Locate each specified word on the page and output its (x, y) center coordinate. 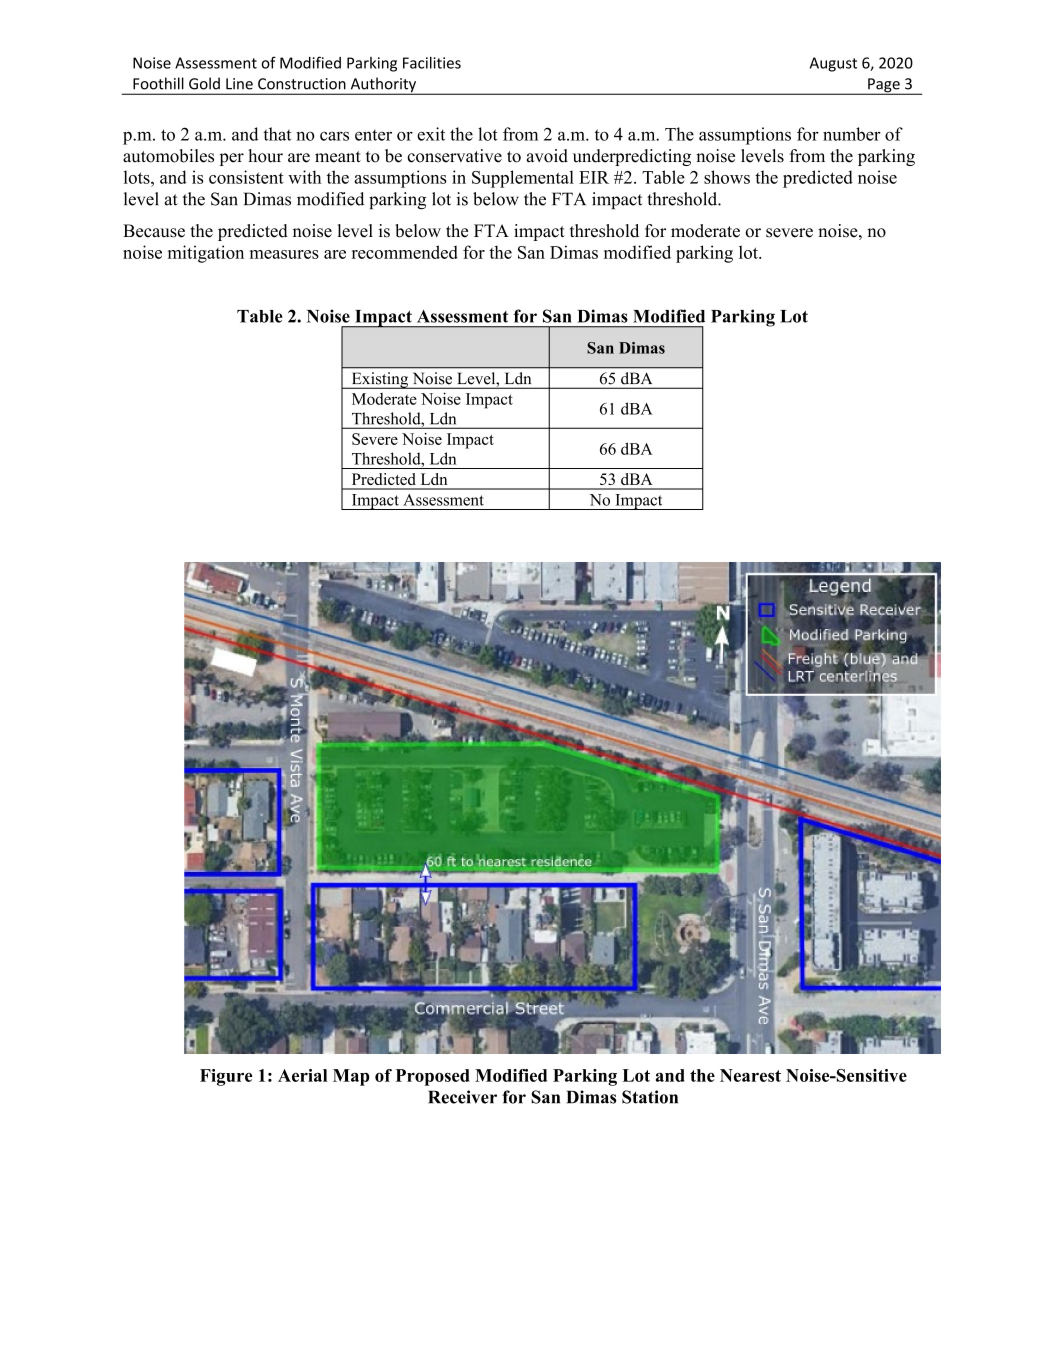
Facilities (432, 63)
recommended (405, 252)
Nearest (750, 1075)
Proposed (432, 1077)
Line (239, 84)
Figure (226, 1077)
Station (650, 1097)
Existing (380, 380)
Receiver (462, 1097)
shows (727, 177)
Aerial (303, 1075)
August (833, 64)
